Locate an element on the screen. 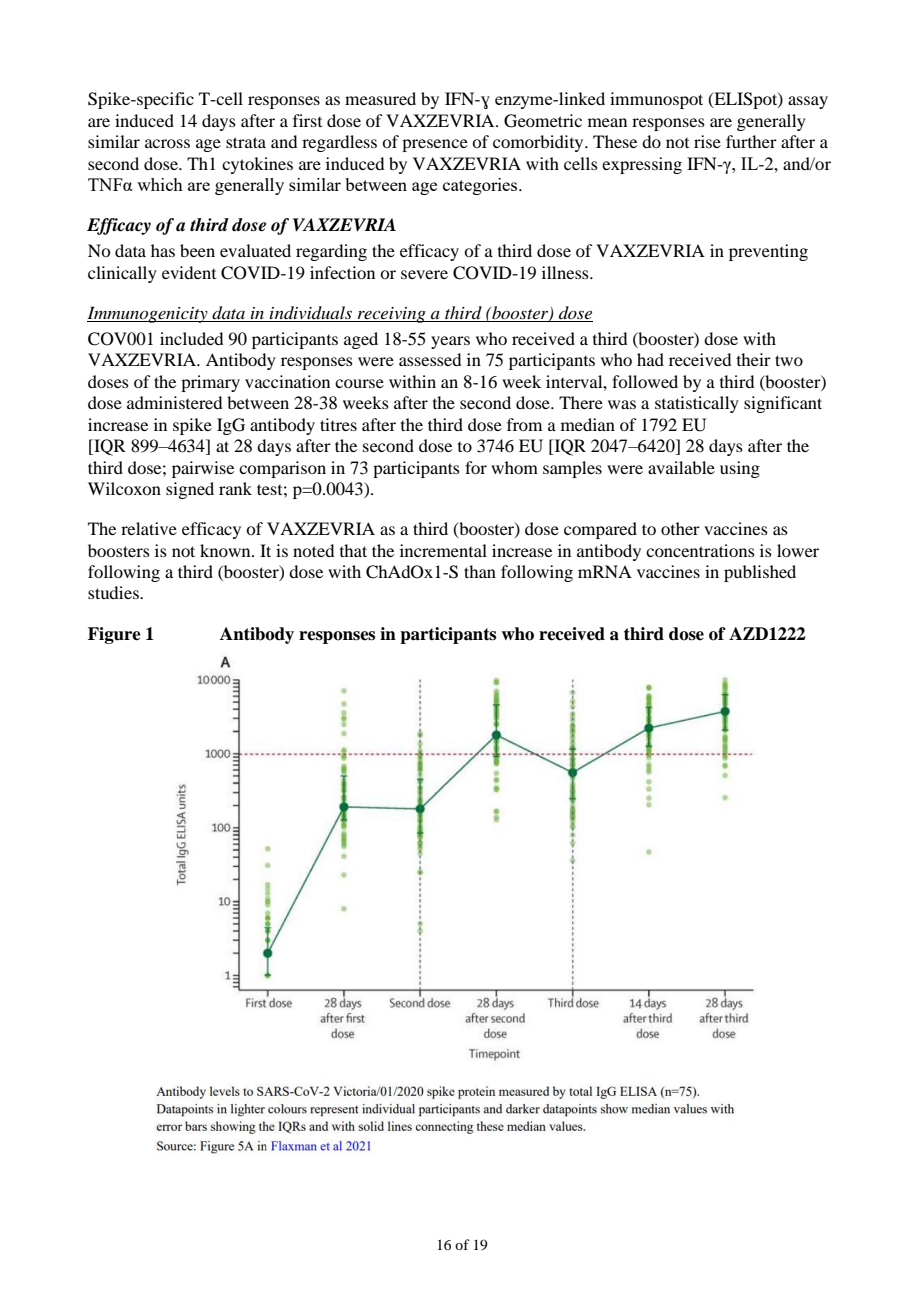  pairwise is located at coordinates (203, 469).
